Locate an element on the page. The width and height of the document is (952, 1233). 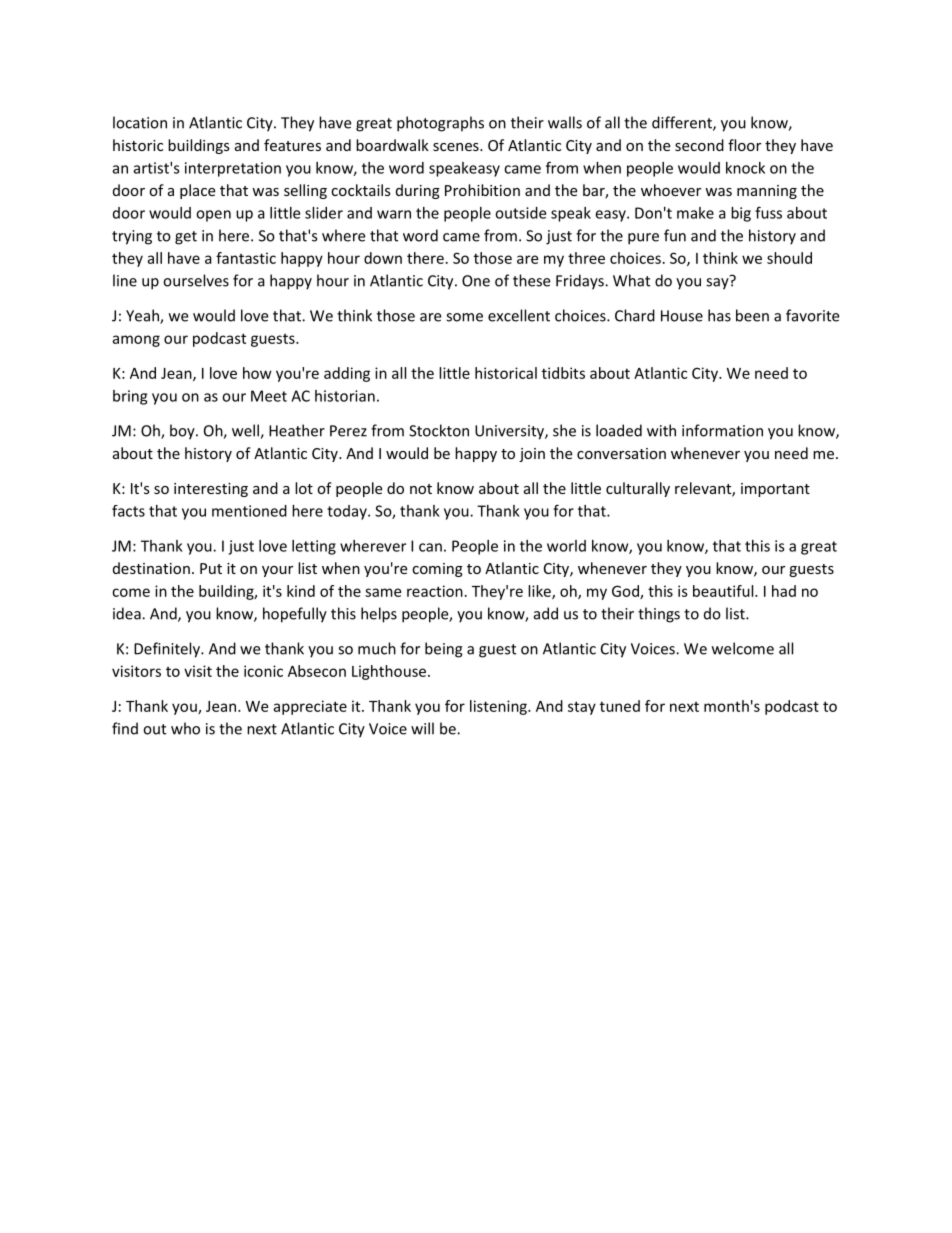
find is located at coordinates (125, 728).
